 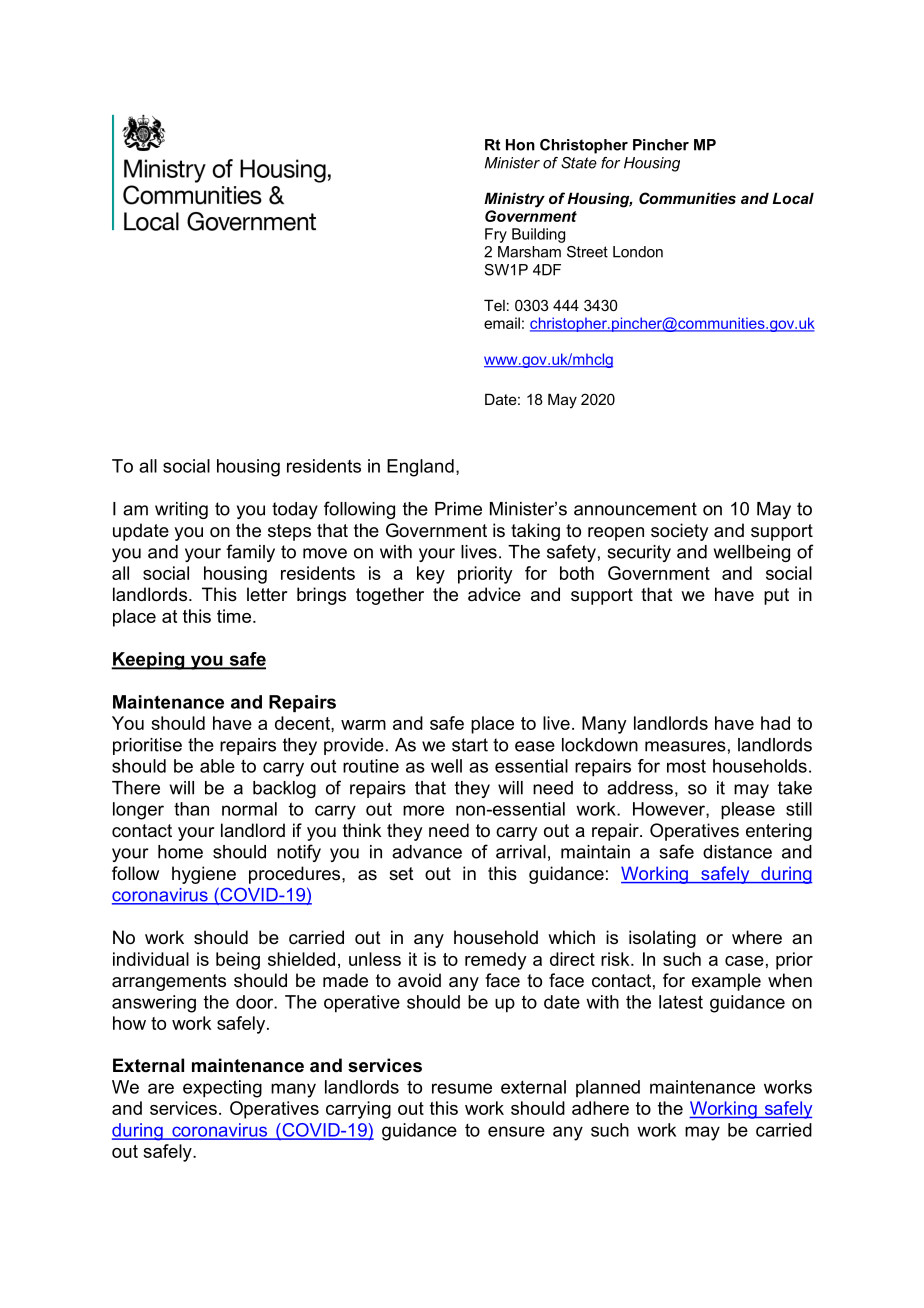 I want to click on able, so click(x=217, y=766).
